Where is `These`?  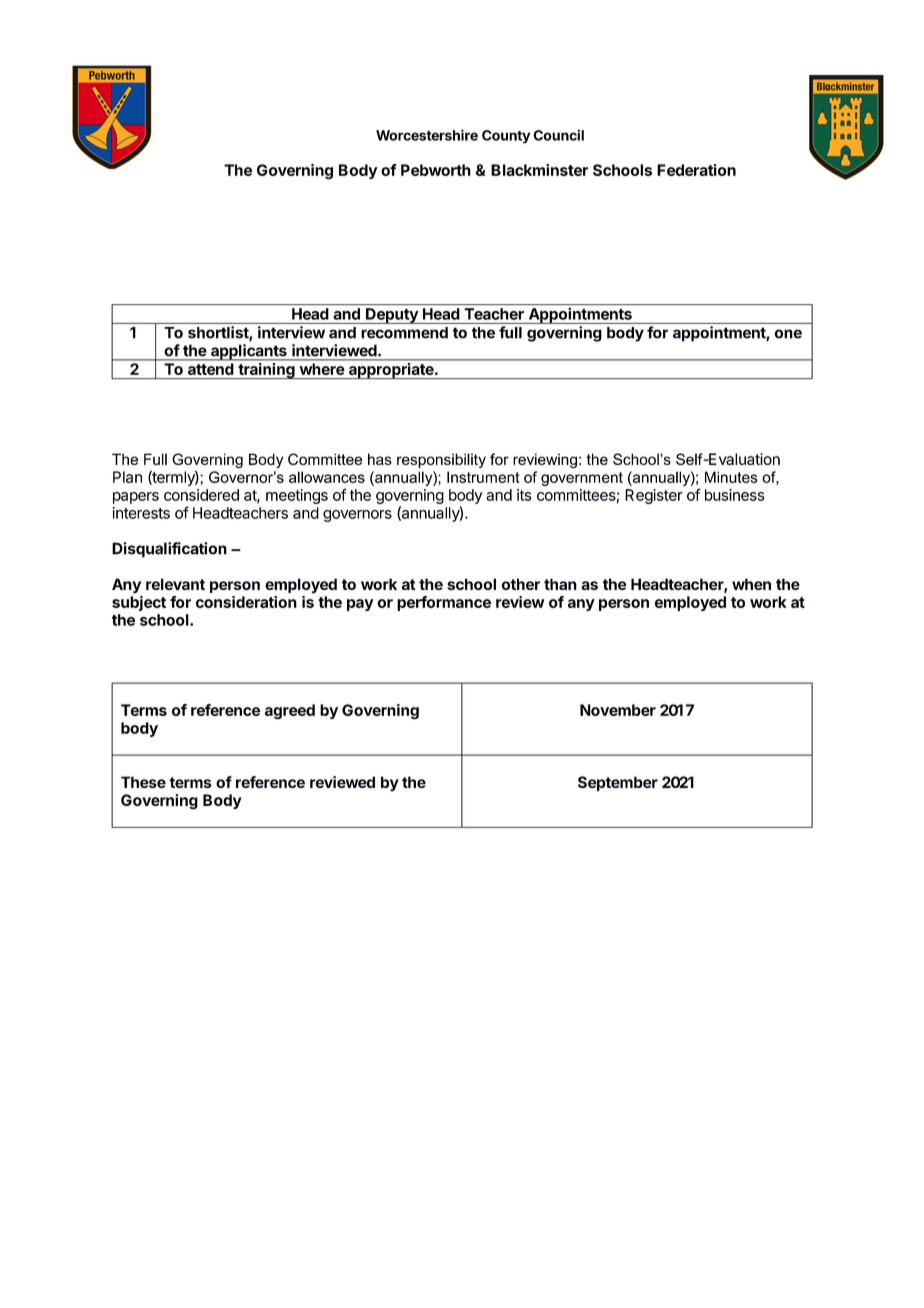
These is located at coordinates (143, 782).
